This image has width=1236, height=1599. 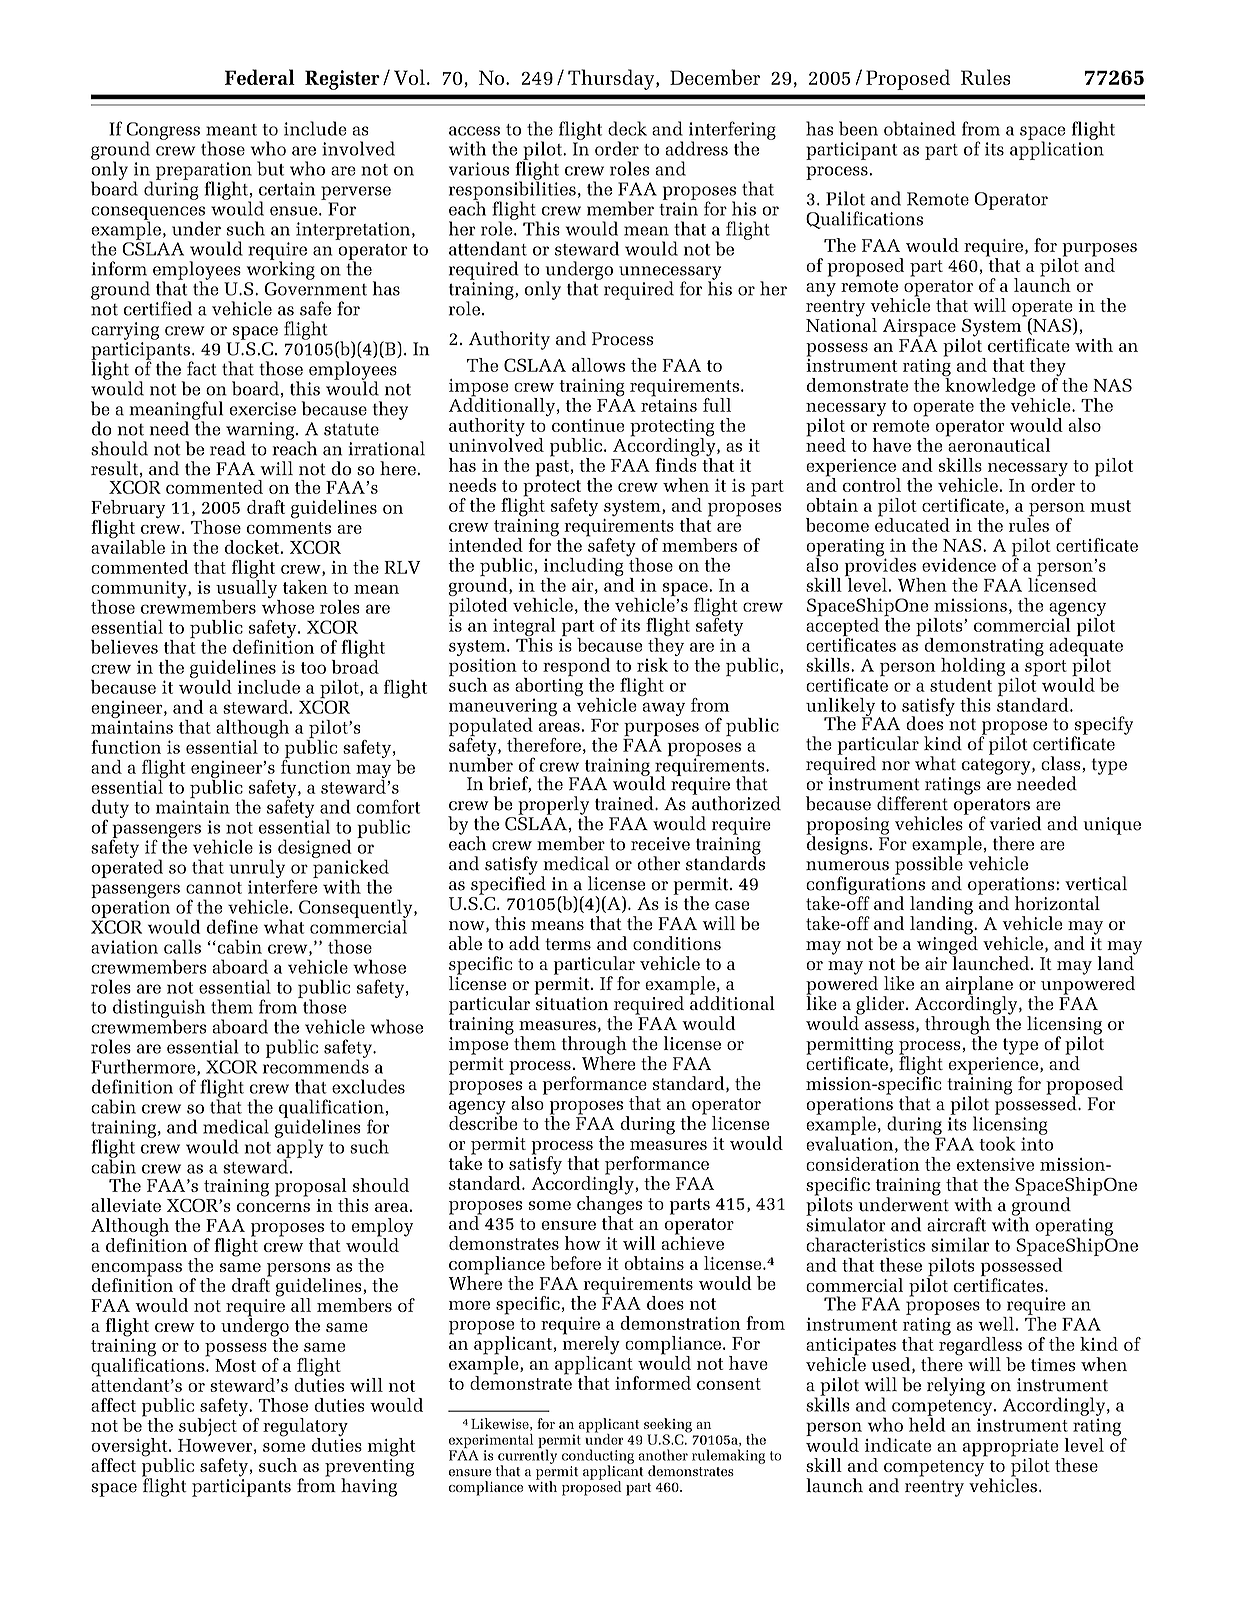 I want to click on conducting, so click(x=598, y=1457).
